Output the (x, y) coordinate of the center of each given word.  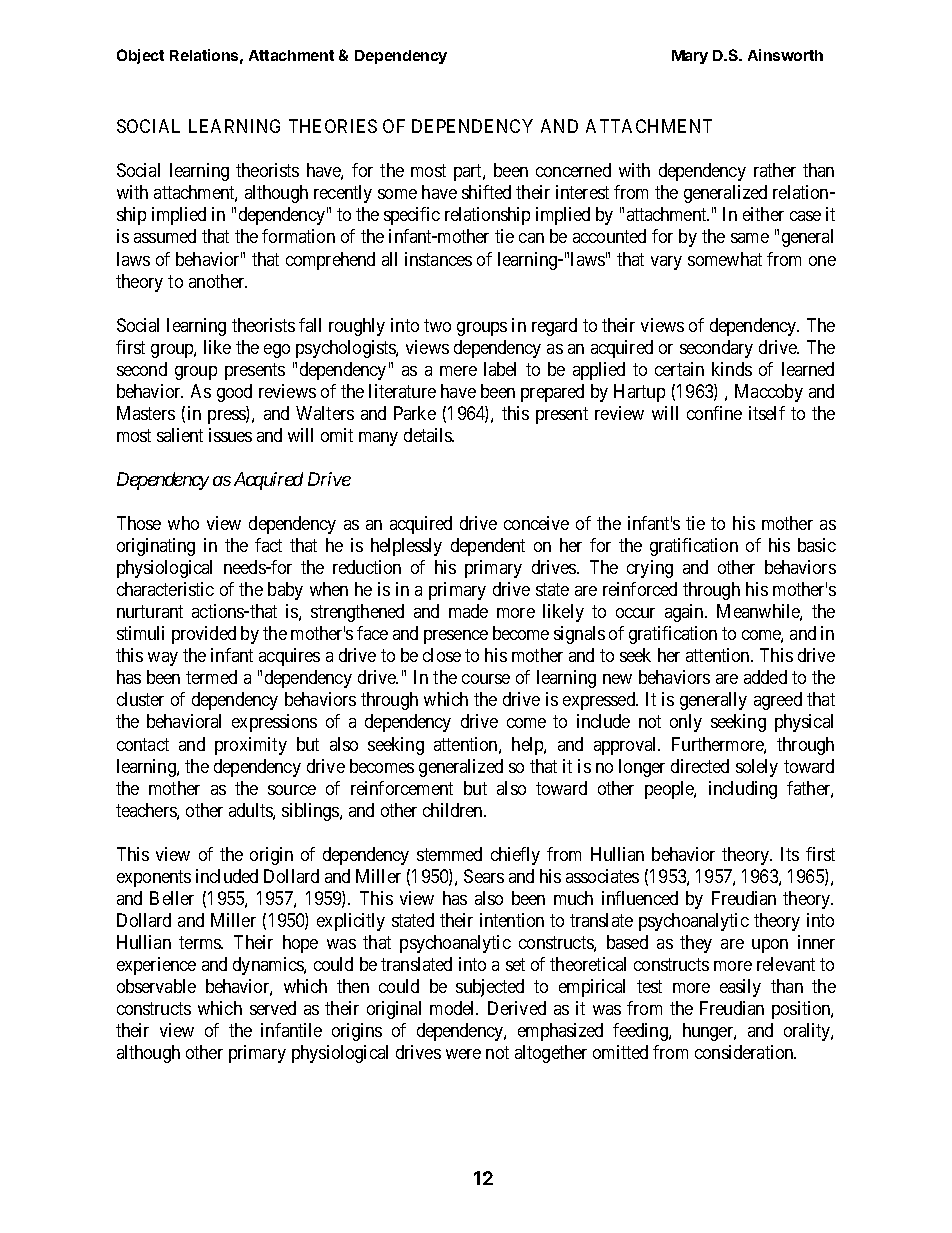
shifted (486, 192)
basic (817, 545)
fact (268, 545)
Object (140, 56)
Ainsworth (785, 55)
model (454, 1008)
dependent (488, 547)
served (273, 1008)
